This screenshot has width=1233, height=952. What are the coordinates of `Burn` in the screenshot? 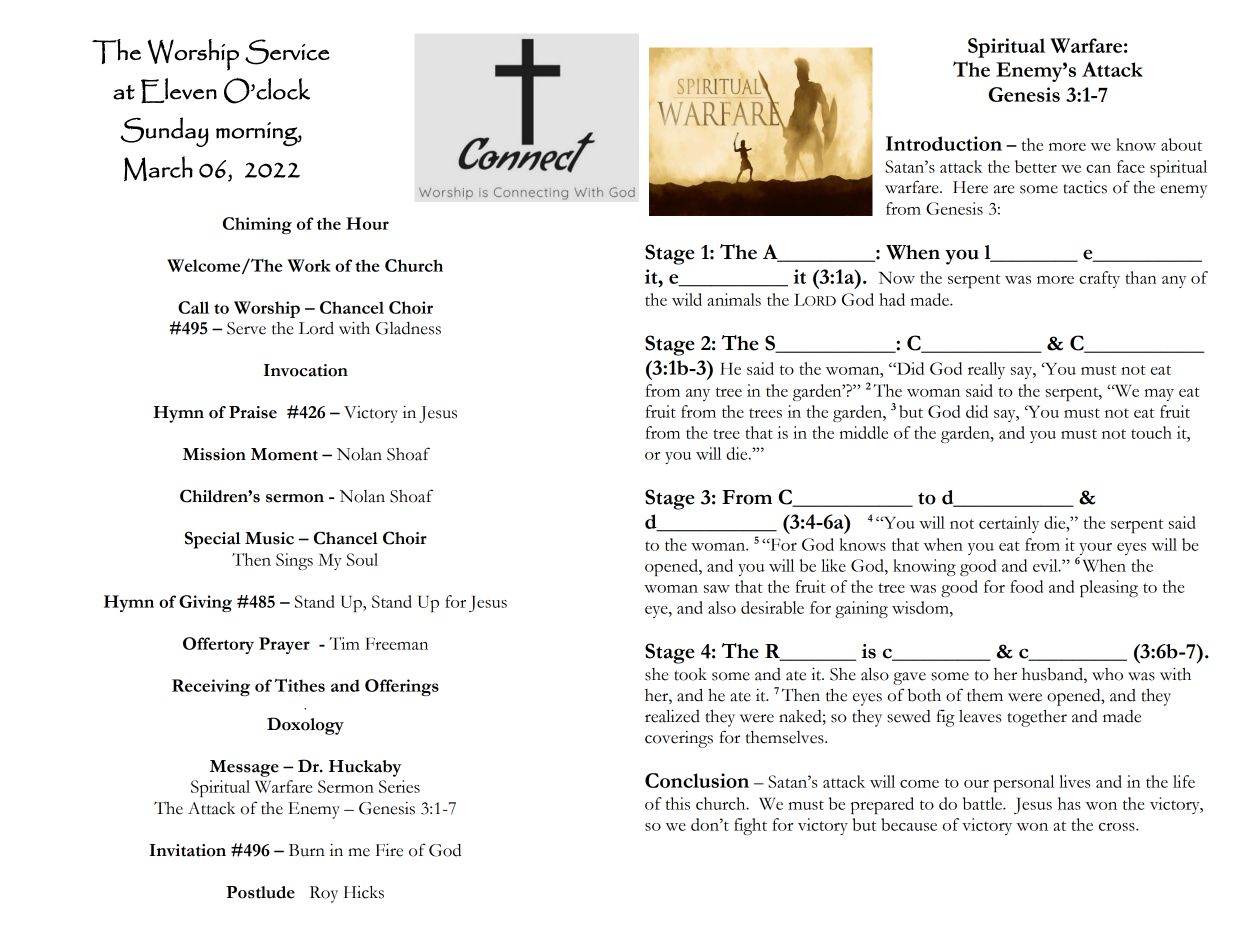 It's located at (307, 850).
